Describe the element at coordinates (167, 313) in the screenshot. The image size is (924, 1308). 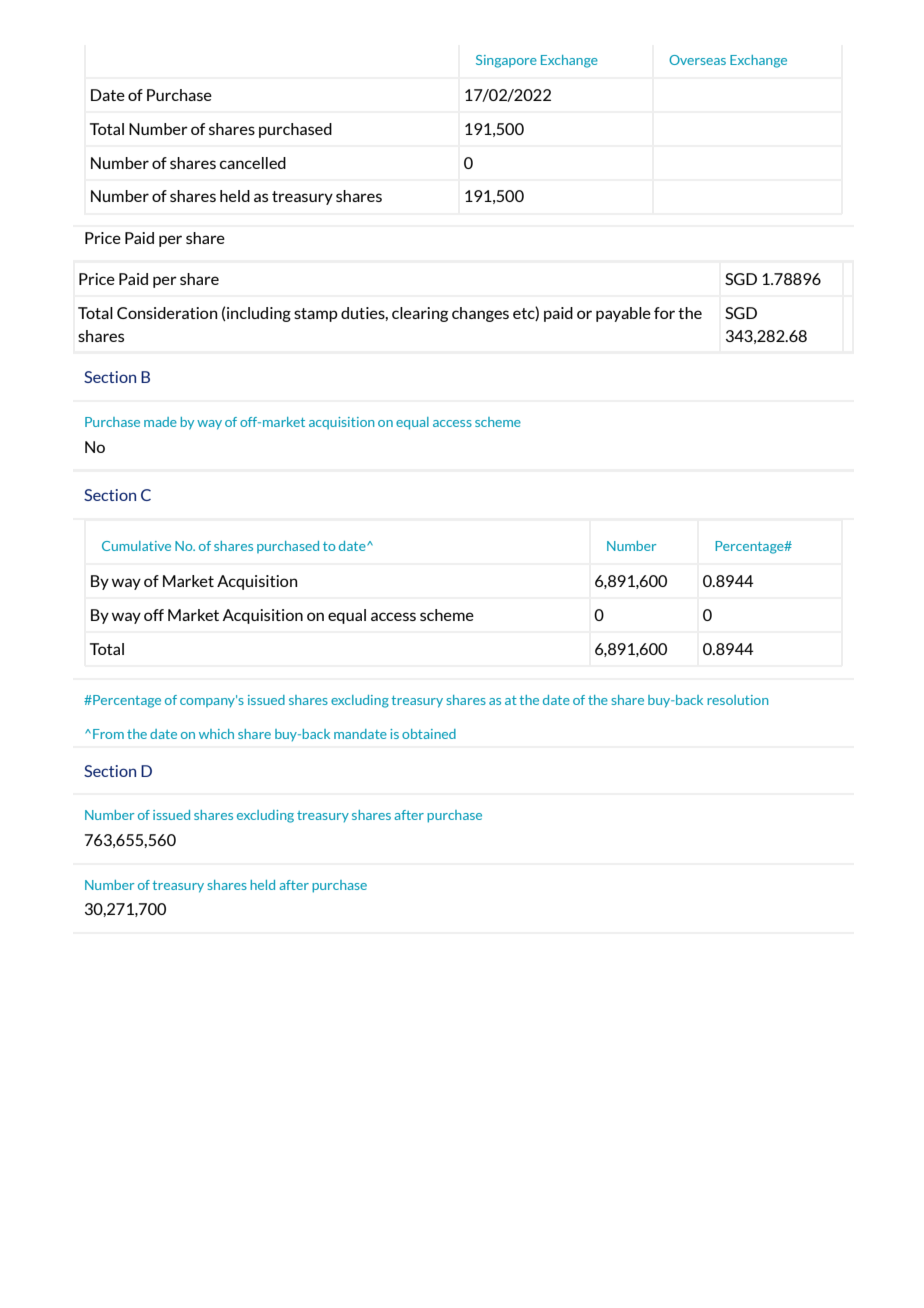
I see `Consideration` at that location.
